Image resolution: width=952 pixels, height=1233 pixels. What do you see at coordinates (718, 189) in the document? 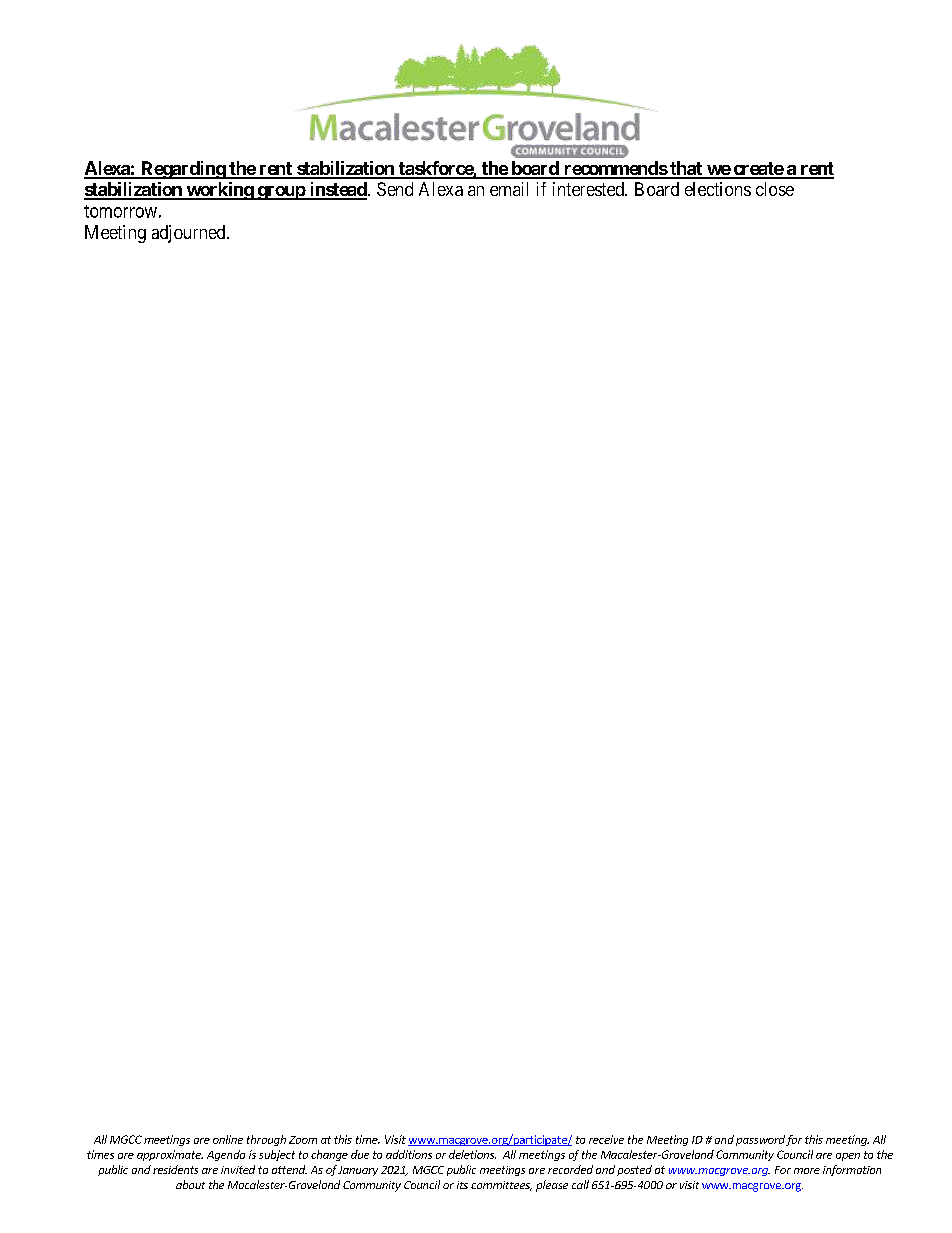
I see `elections` at bounding box center [718, 189].
